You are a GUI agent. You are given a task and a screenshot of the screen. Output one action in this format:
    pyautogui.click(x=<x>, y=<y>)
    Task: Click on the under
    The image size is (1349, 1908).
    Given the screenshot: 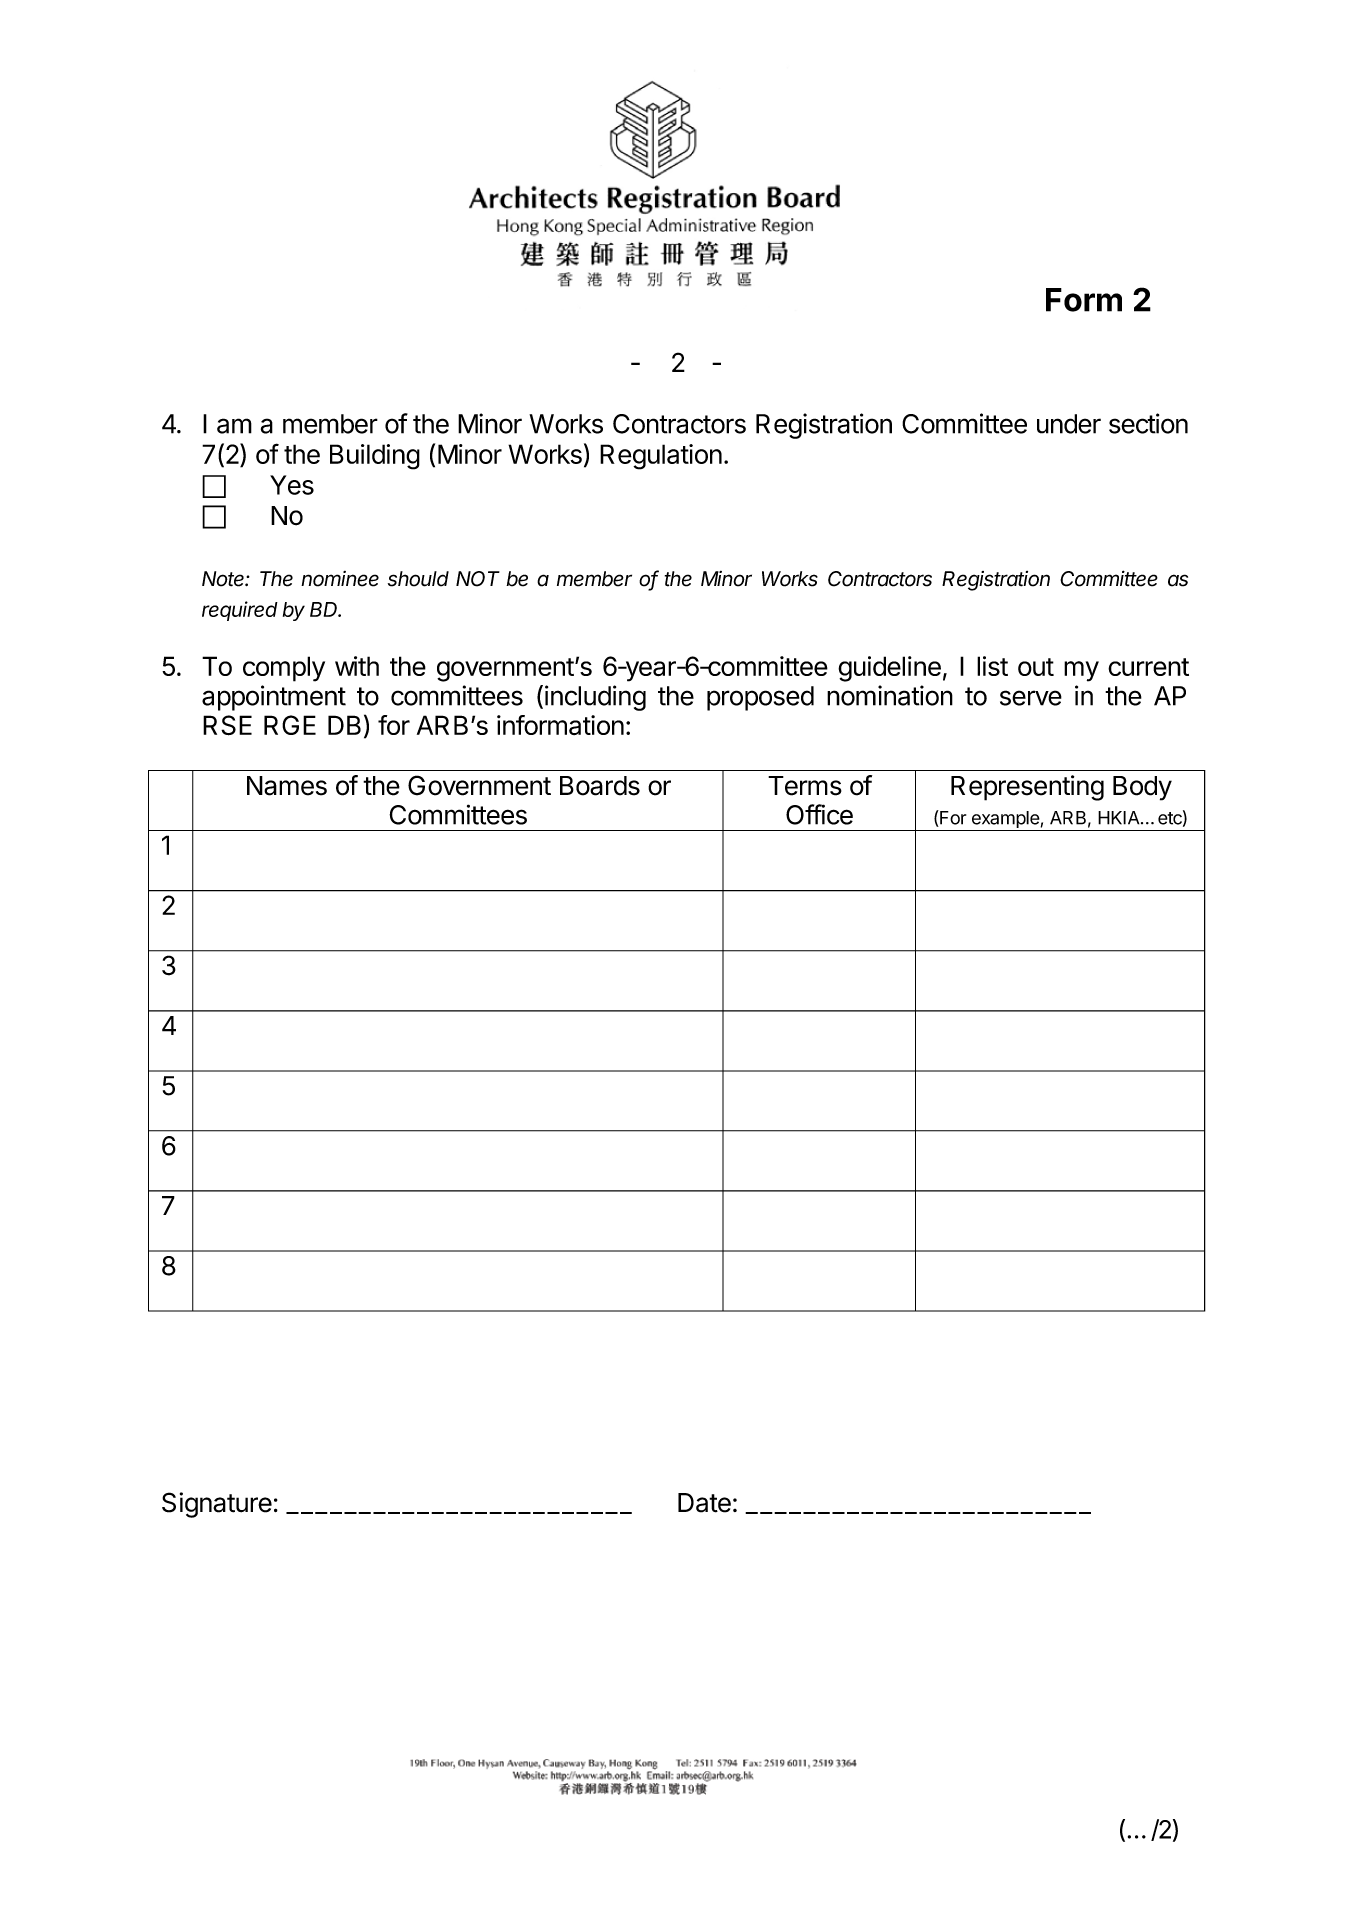 What is the action you would take?
    pyautogui.click(x=1069, y=424)
